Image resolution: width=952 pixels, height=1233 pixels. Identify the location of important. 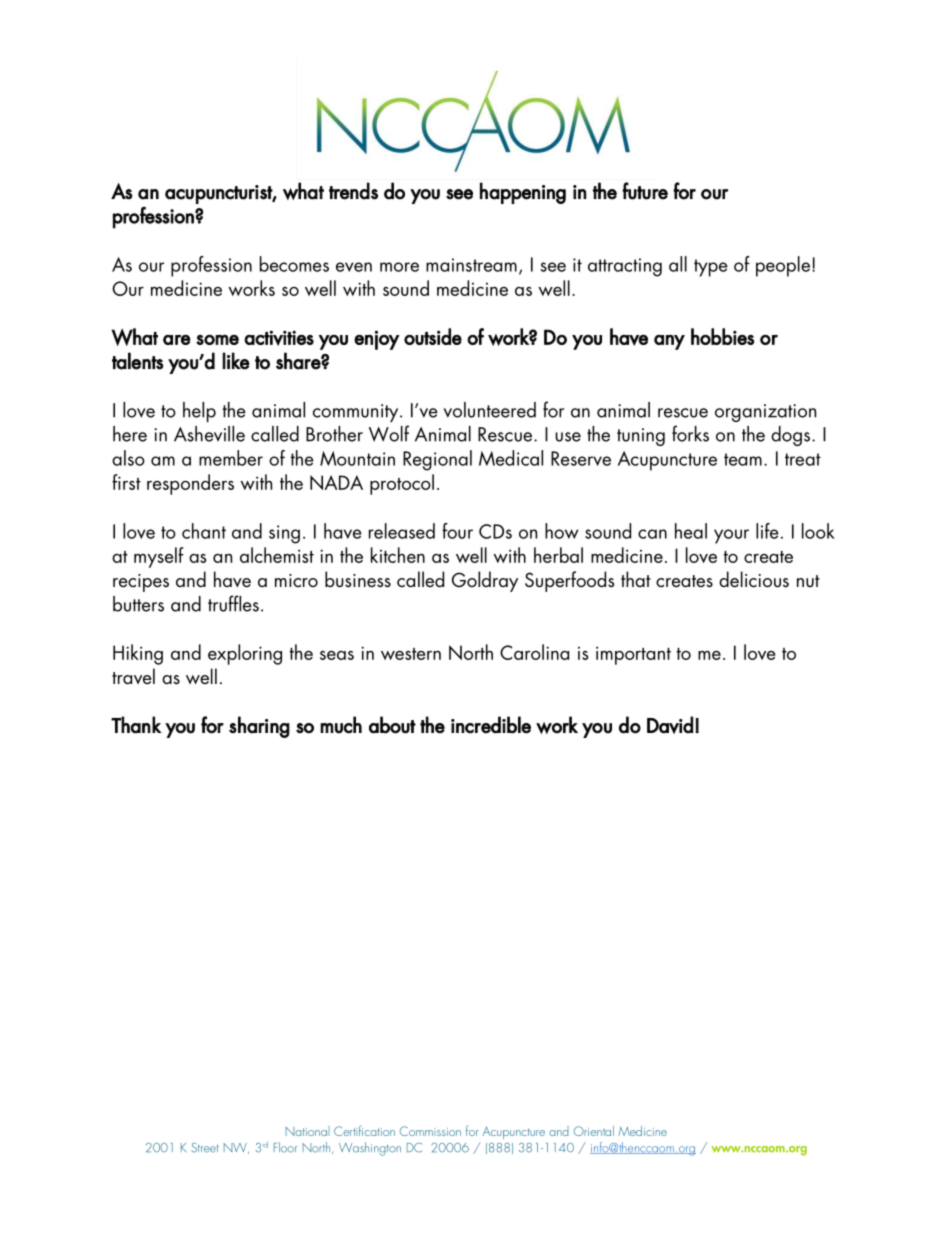
(633, 655).
